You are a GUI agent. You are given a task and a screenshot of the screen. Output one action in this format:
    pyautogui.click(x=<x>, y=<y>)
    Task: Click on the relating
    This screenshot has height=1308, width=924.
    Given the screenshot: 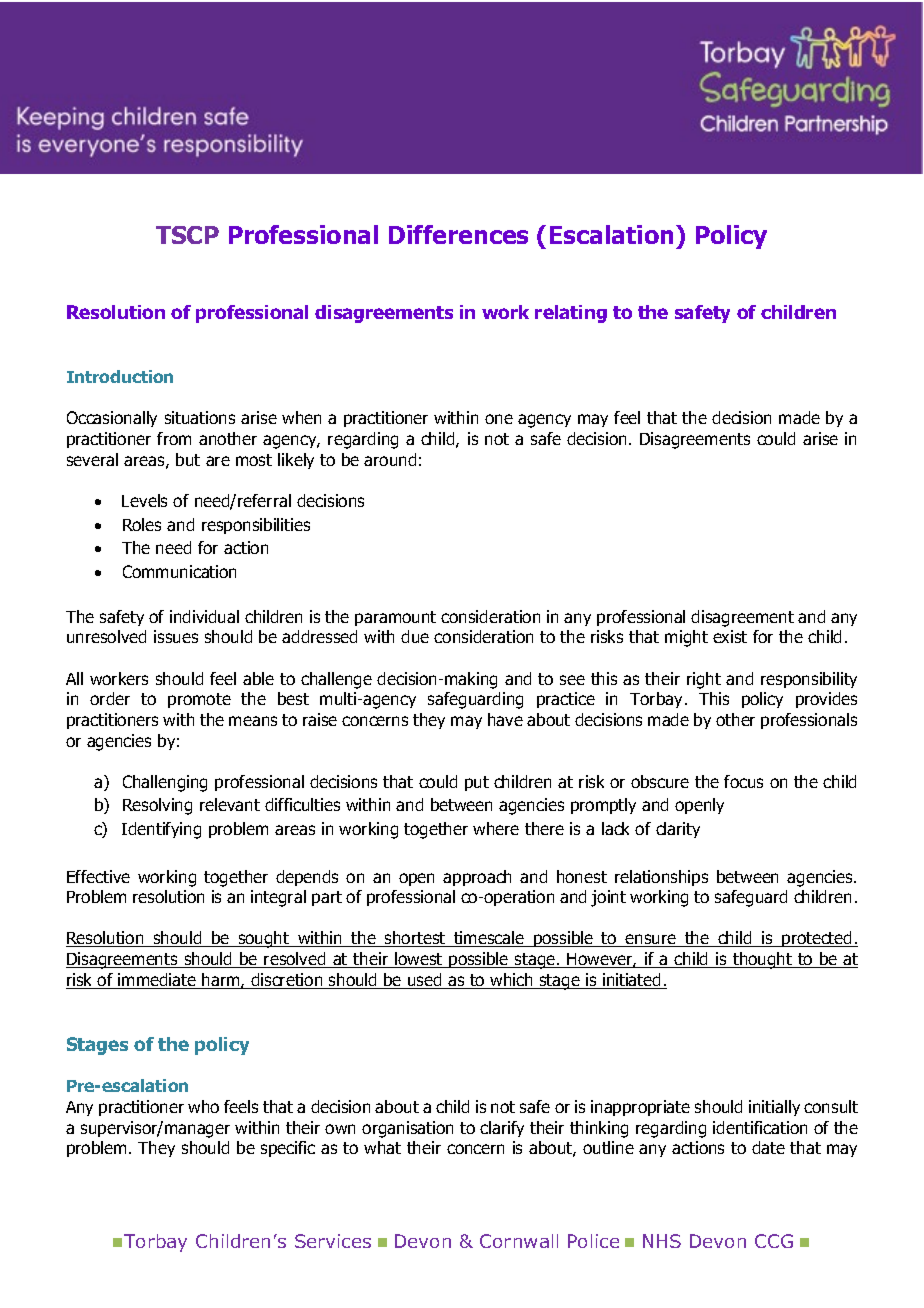 What is the action you would take?
    pyautogui.click(x=571, y=314)
